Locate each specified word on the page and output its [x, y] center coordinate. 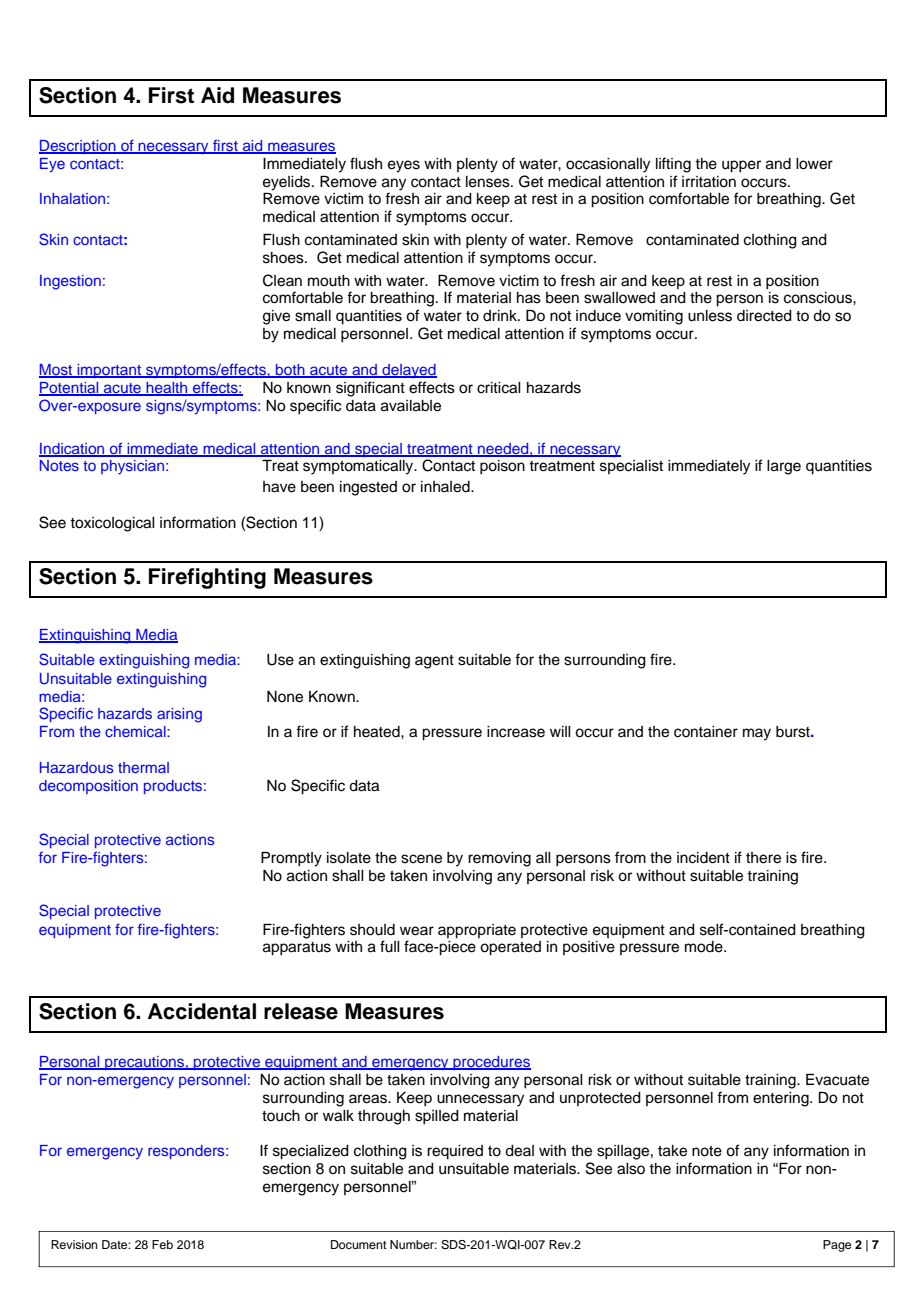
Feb [162, 1244]
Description [78, 147]
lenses [489, 182]
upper [741, 166]
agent [434, 662]
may [757, 734]
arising [179, 715]
